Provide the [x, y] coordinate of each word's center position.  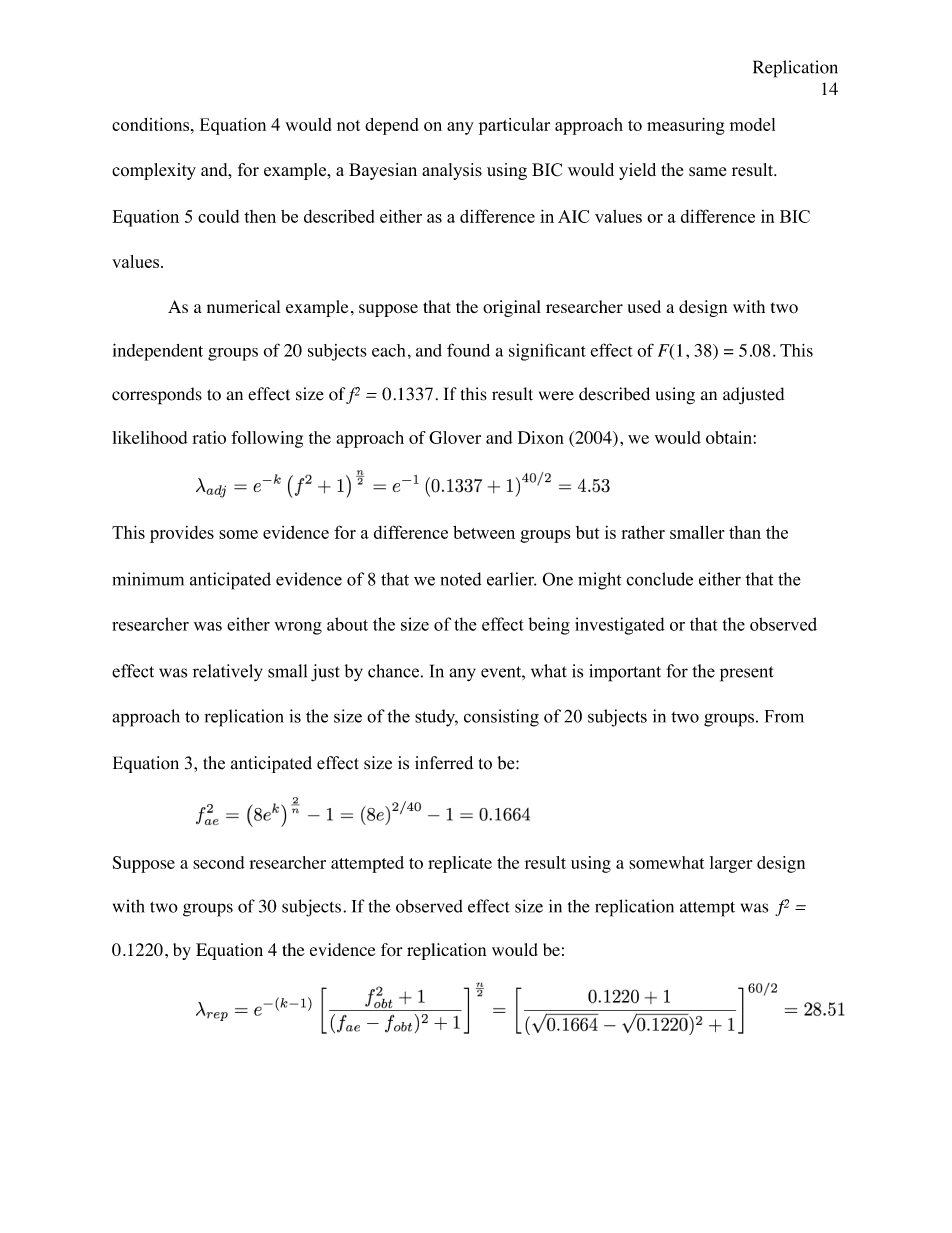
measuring [686, 126]
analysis [452, 171]
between [484, 532]
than [745, 532]
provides [182, 534]
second [219, 862]
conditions [152, 124]
